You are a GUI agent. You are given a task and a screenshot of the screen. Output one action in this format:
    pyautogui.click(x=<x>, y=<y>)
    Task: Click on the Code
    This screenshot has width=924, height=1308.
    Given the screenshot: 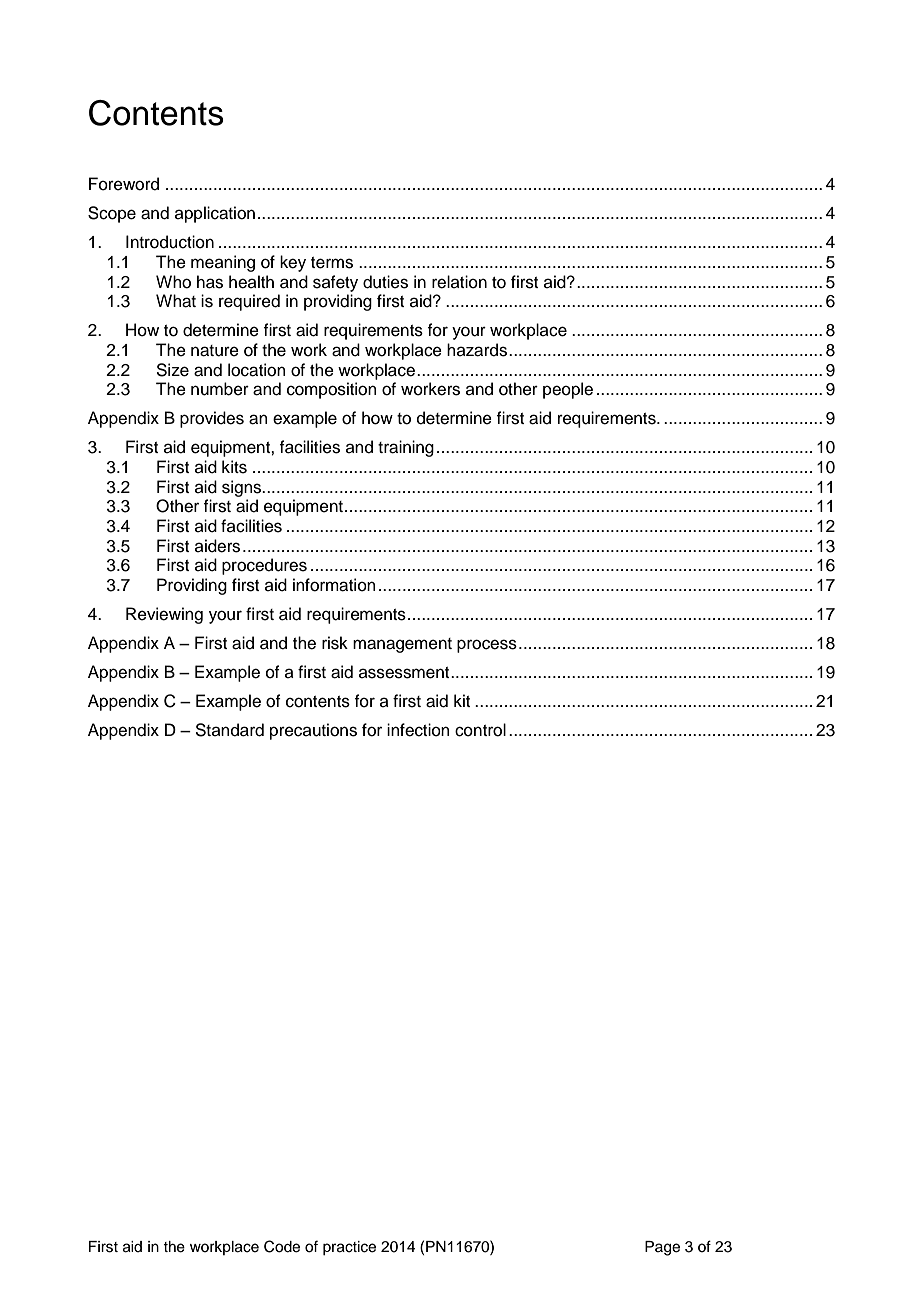 What is the action you would take?
    pyautogui.click(x=282, y=1246)
